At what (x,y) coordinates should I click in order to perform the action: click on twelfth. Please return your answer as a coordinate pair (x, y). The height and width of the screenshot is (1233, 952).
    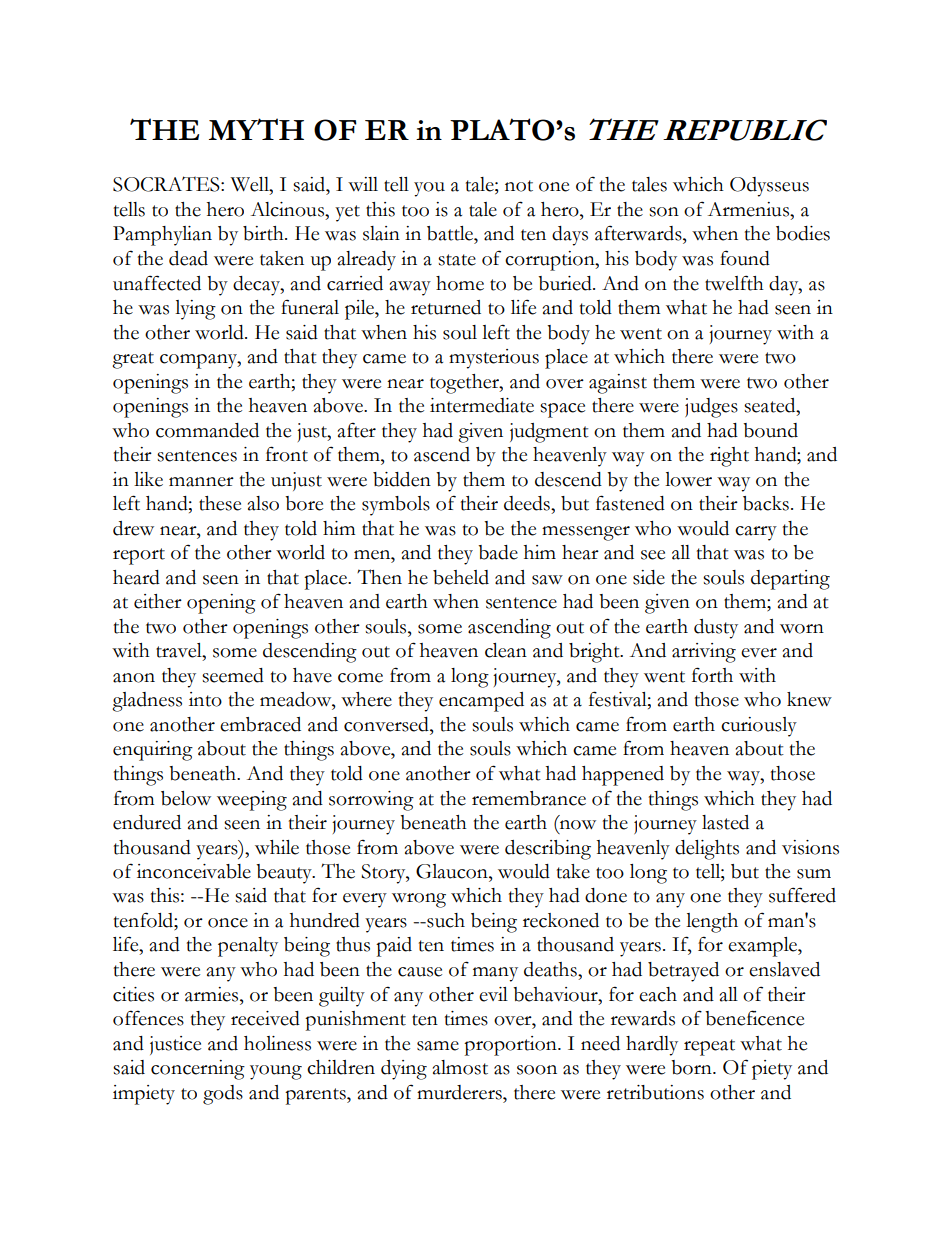
    Looking at the image, I should click on (734, 283).
